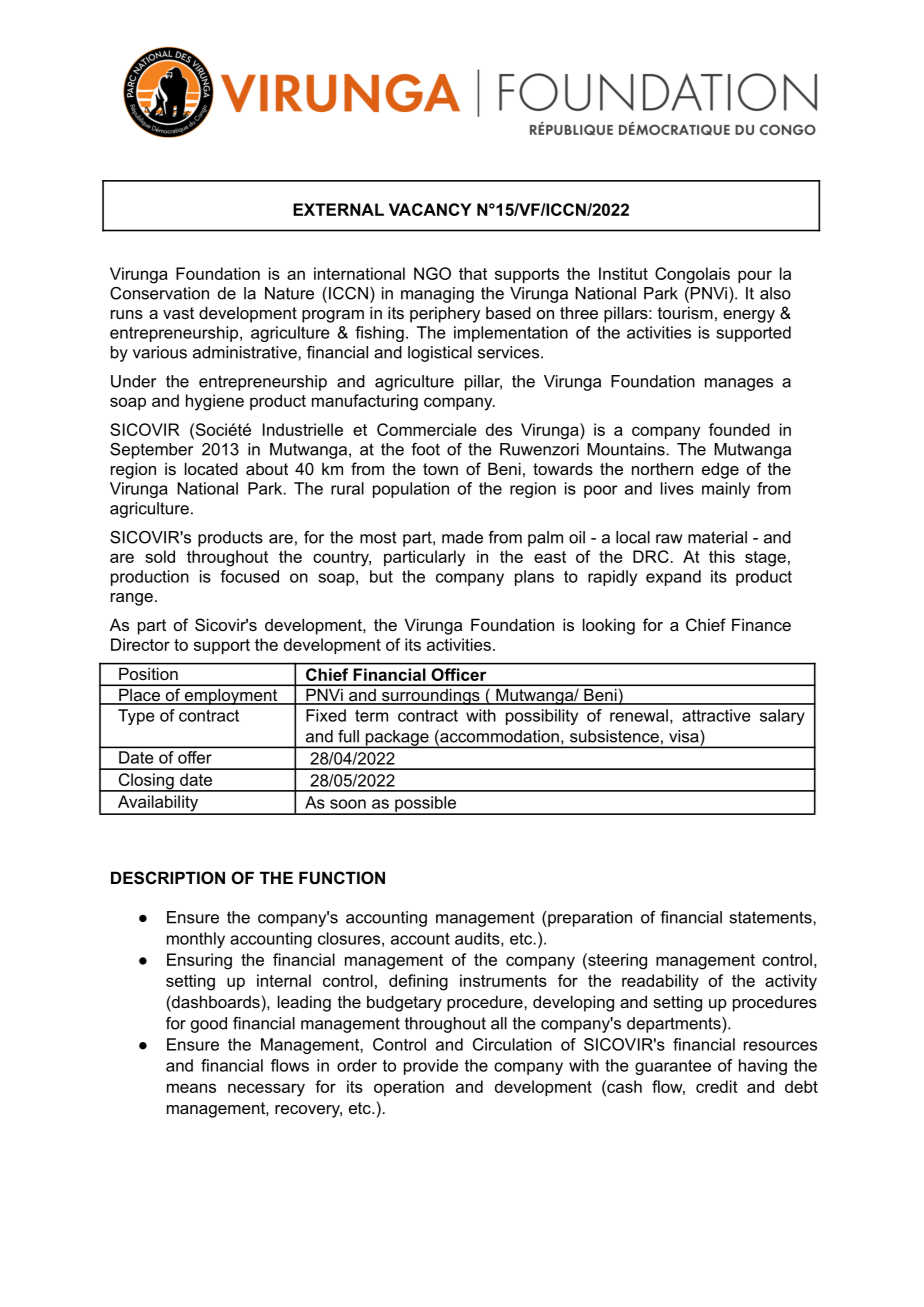 The height and width of the page is (1307, 924). What do you see at coordinates (211, 468) in the page?
I see `located` at bounding box center [211, 468].
